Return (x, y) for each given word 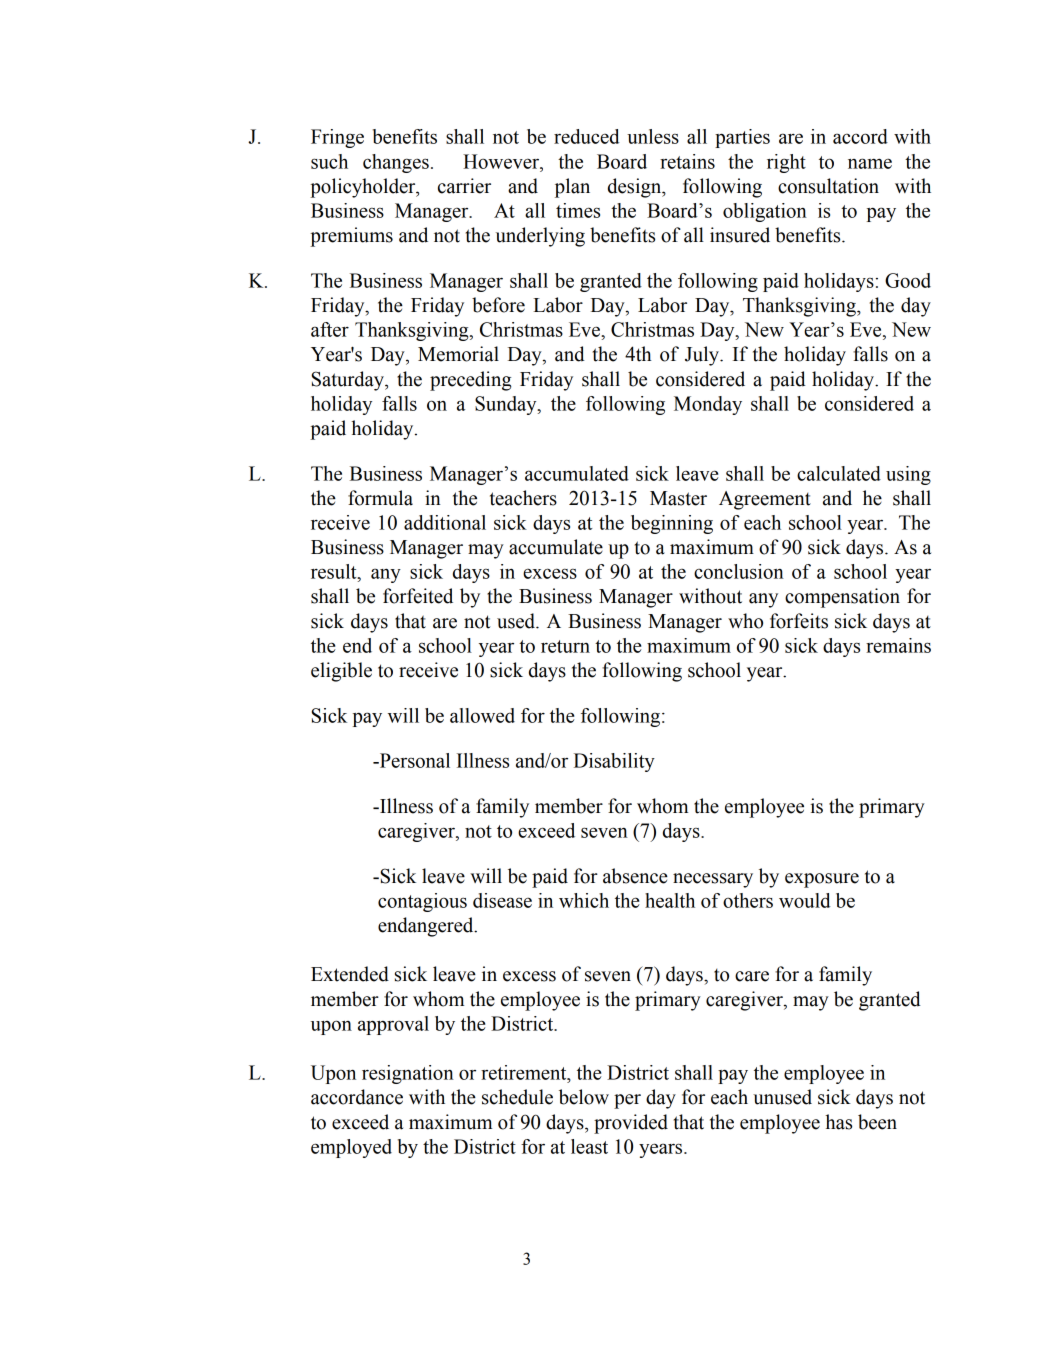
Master (678, 498)
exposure (822, 880)
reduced (587, 136)
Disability (614, 762)
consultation (828, 186)
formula (380, 498)
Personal (413, 760)
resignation (408, 1074)
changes (396, 163)
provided (631, 1124)
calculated (839, 473)
